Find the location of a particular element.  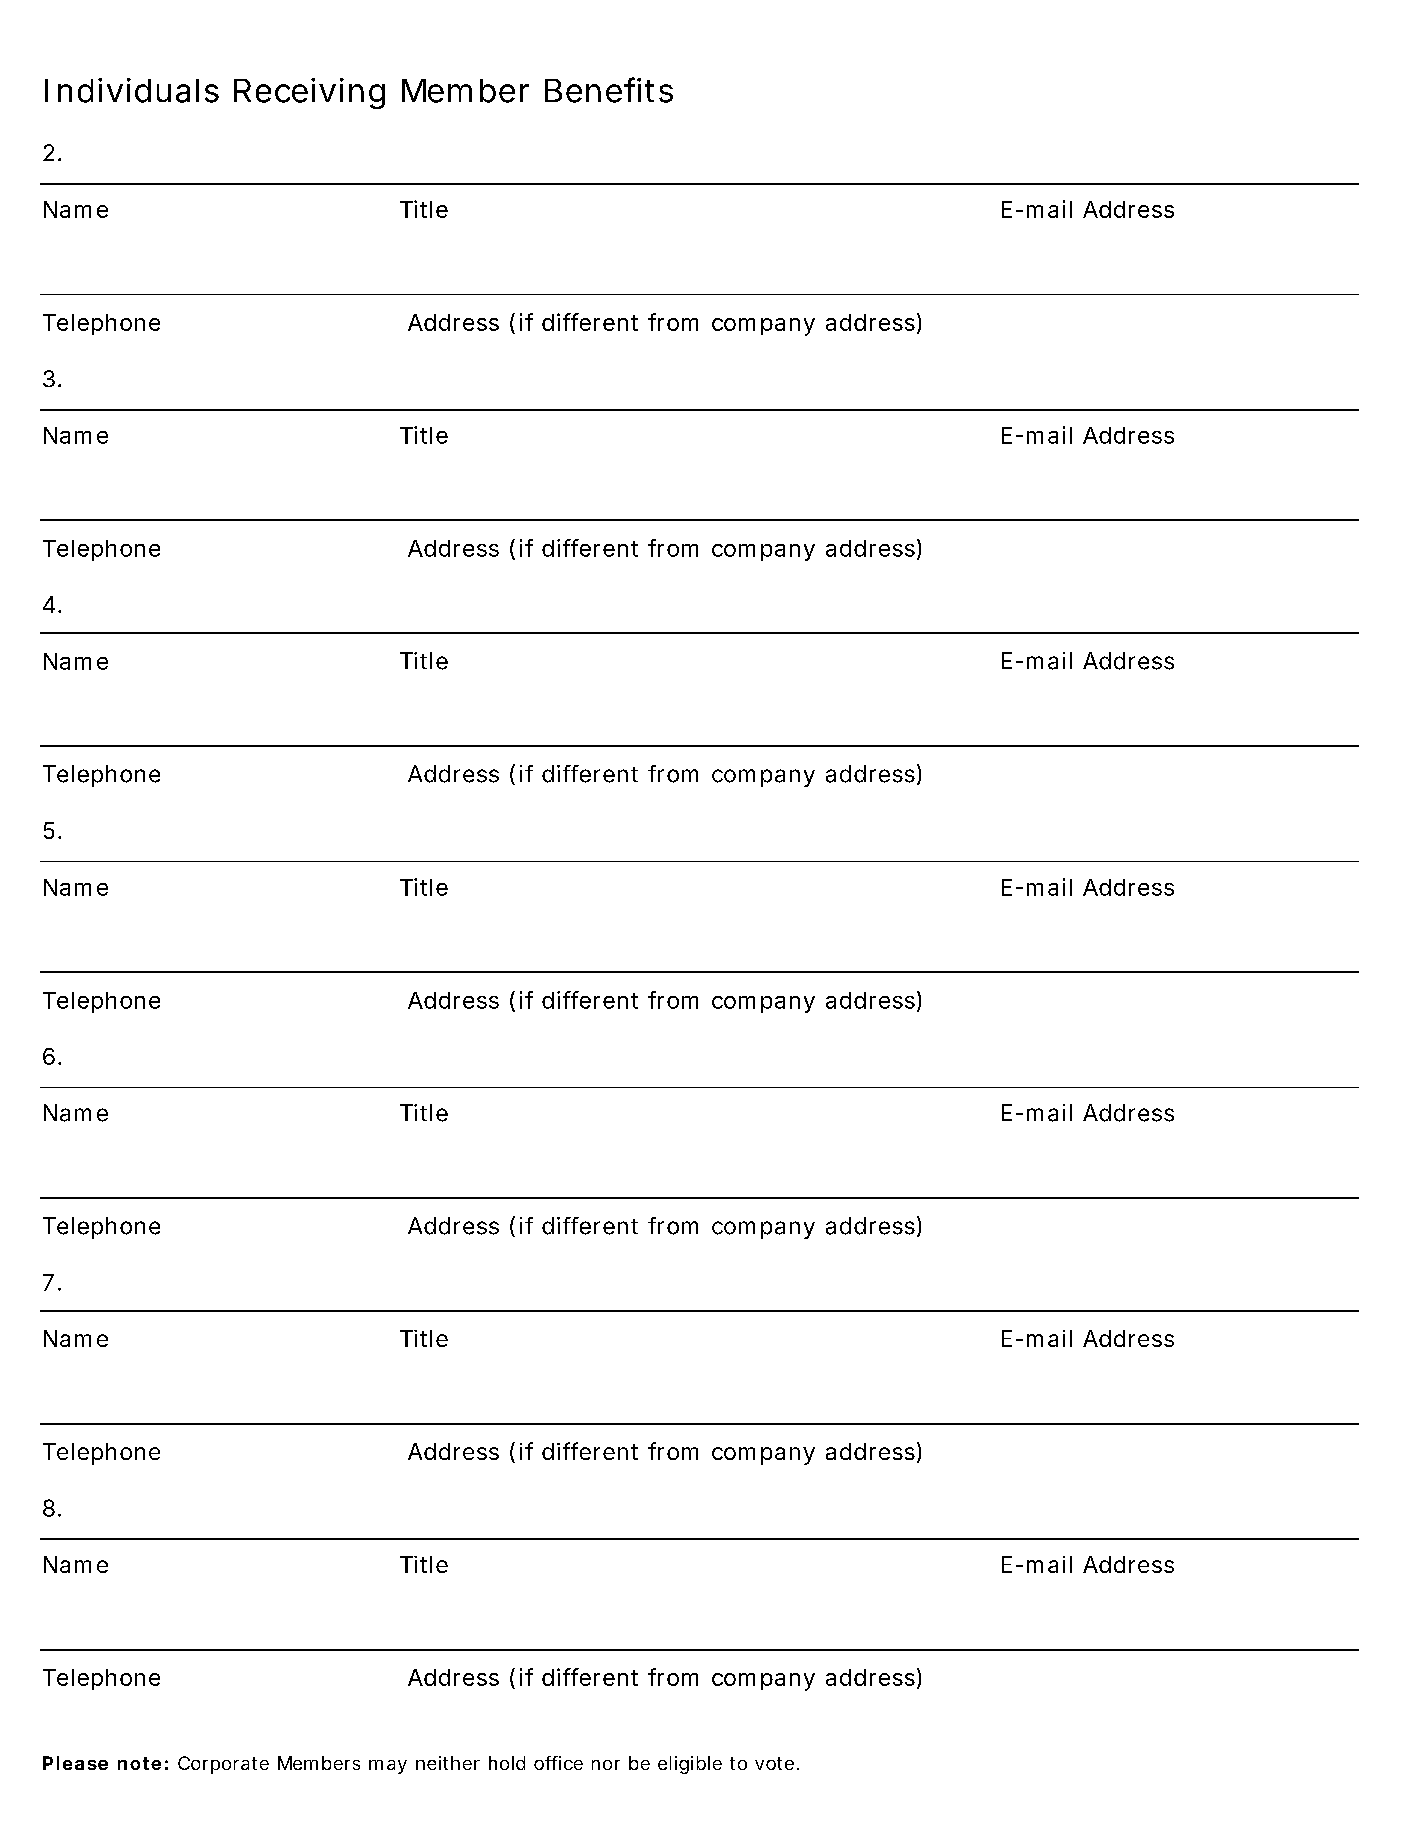

hold is located at coordinates (507, 1763).
